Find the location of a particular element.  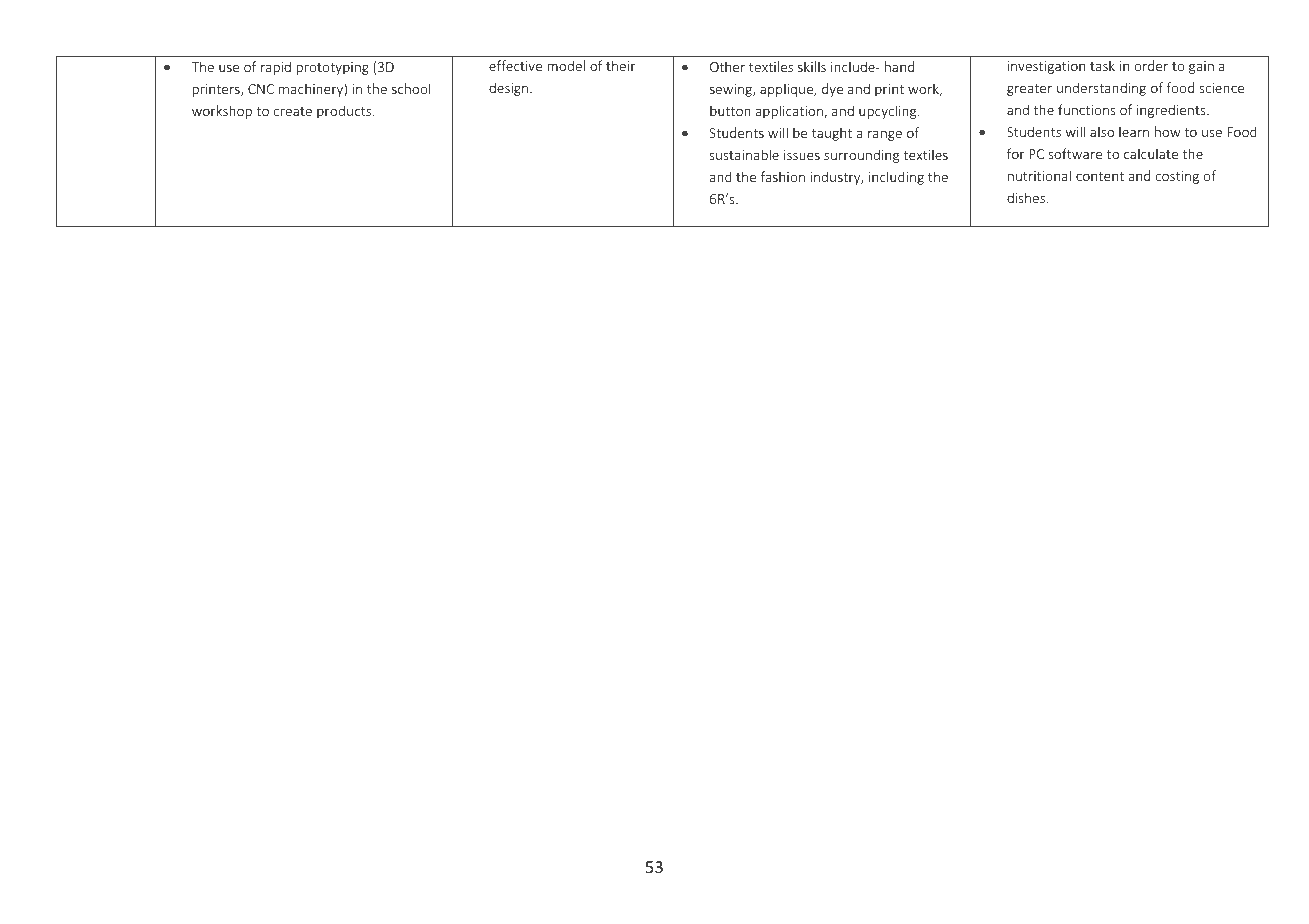

taught is located at coordinates (832, 134).
